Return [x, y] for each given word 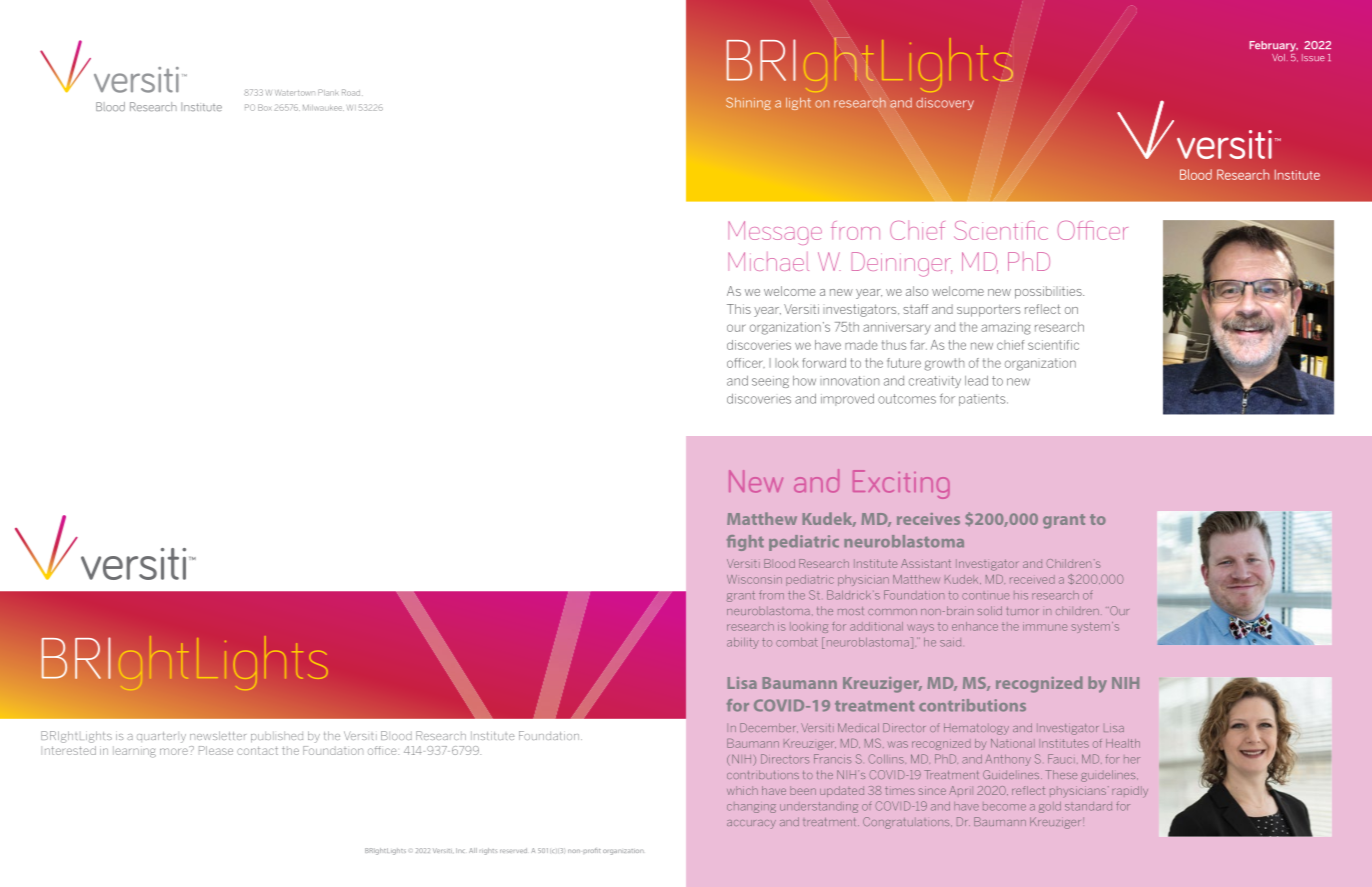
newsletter [218, 735]
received [1032, 579]
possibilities [1049, 292]
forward [824, 363]
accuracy [751, 824]
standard [1088, 806]
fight [745, 543]
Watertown [295, 93]
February [1274, 46]
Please [216, 750]
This [739, 309]
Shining [748, 103]
